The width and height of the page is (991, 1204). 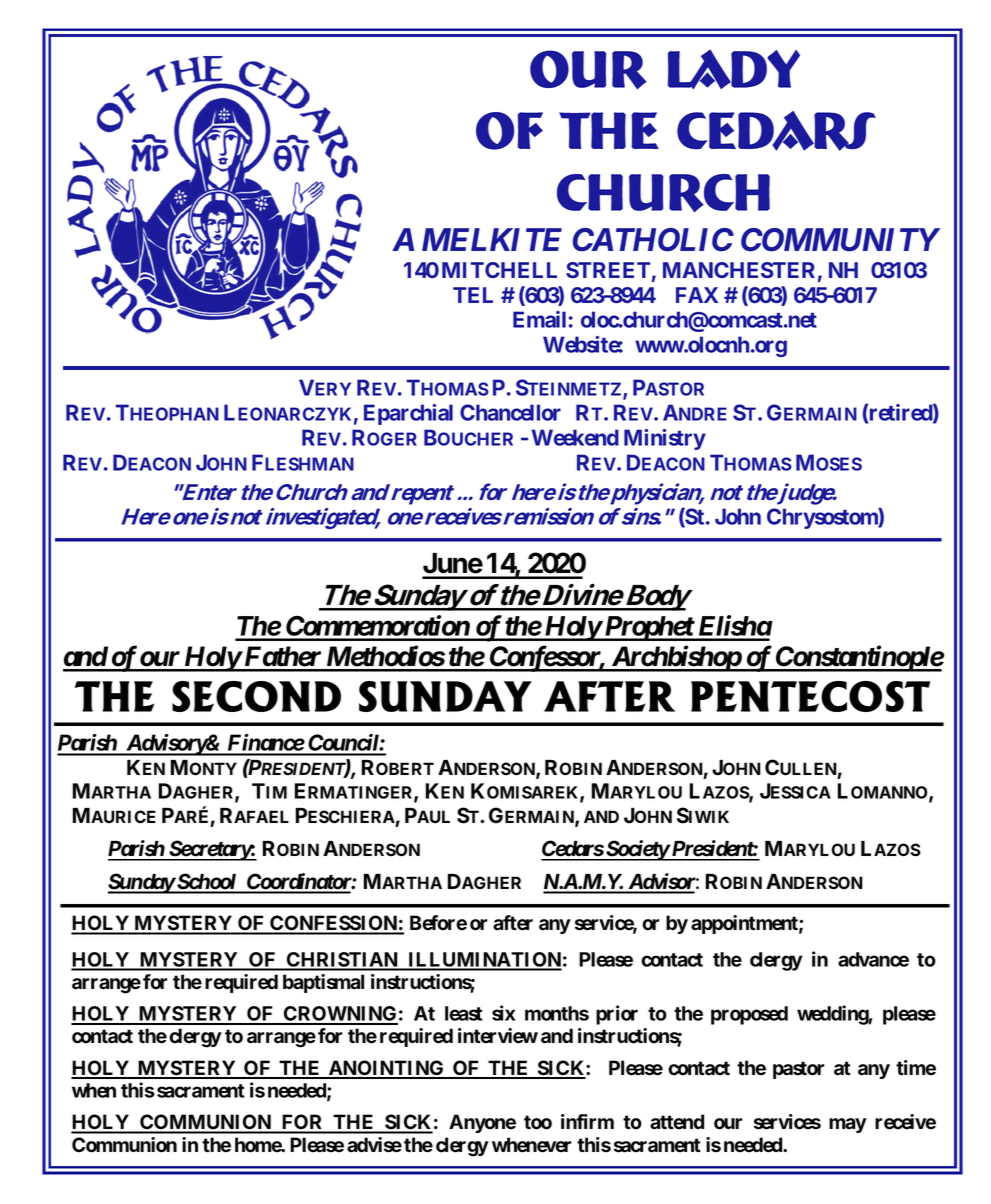 What do you see at coordinates (575, 437) in the page?
I see `Weekend` at bounding box center [575, 437].
